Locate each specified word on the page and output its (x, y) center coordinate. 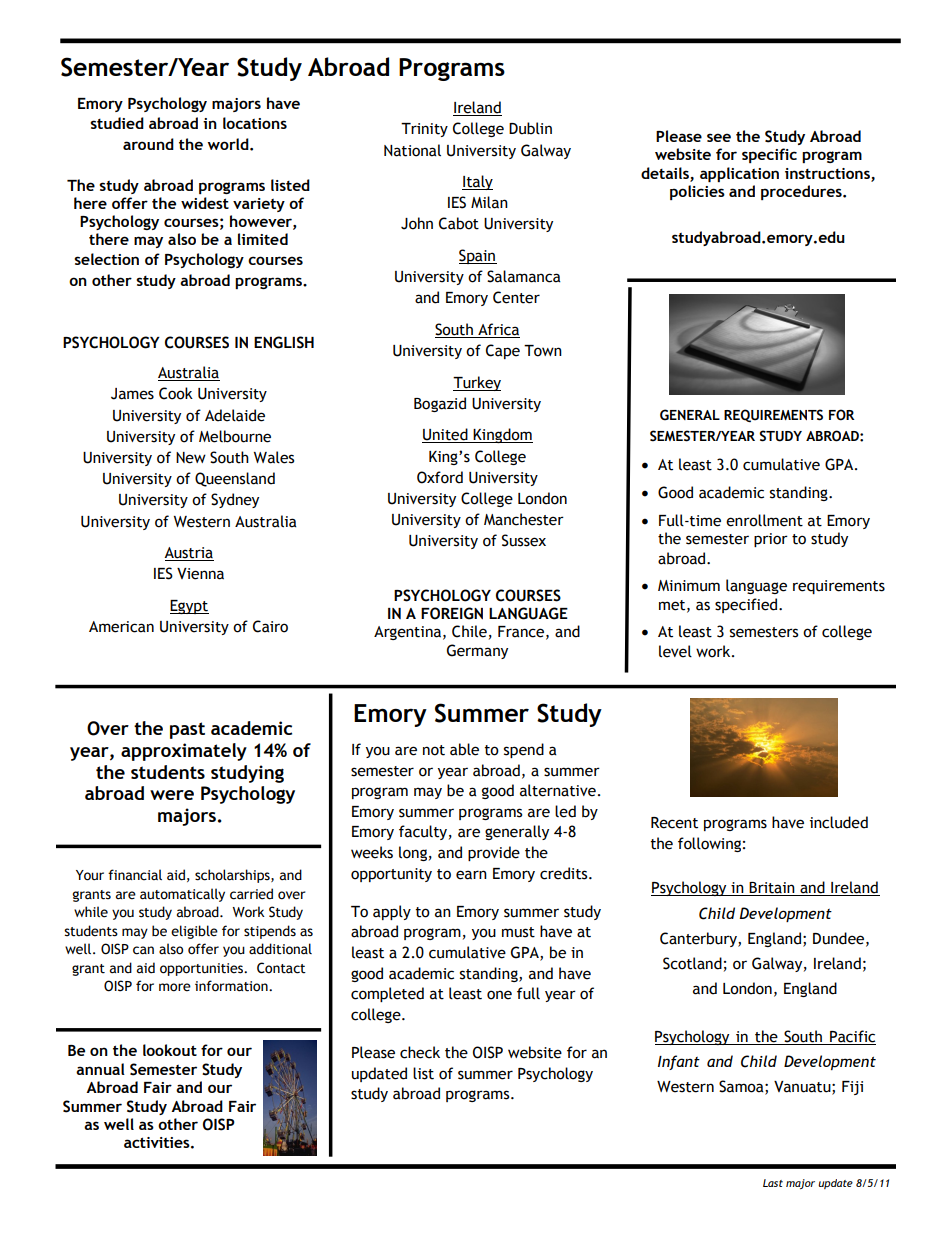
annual (100, 1069)
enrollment (764, 520)
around (148, 144)
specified (747, 605)
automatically (182, 895)
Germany (477, 651)
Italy (477, 182)
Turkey (477, 383)
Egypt (189, 607)
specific (769, 155)
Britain (772, 889)
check (420, 1052)
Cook (176, 393)
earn (471, 875)
